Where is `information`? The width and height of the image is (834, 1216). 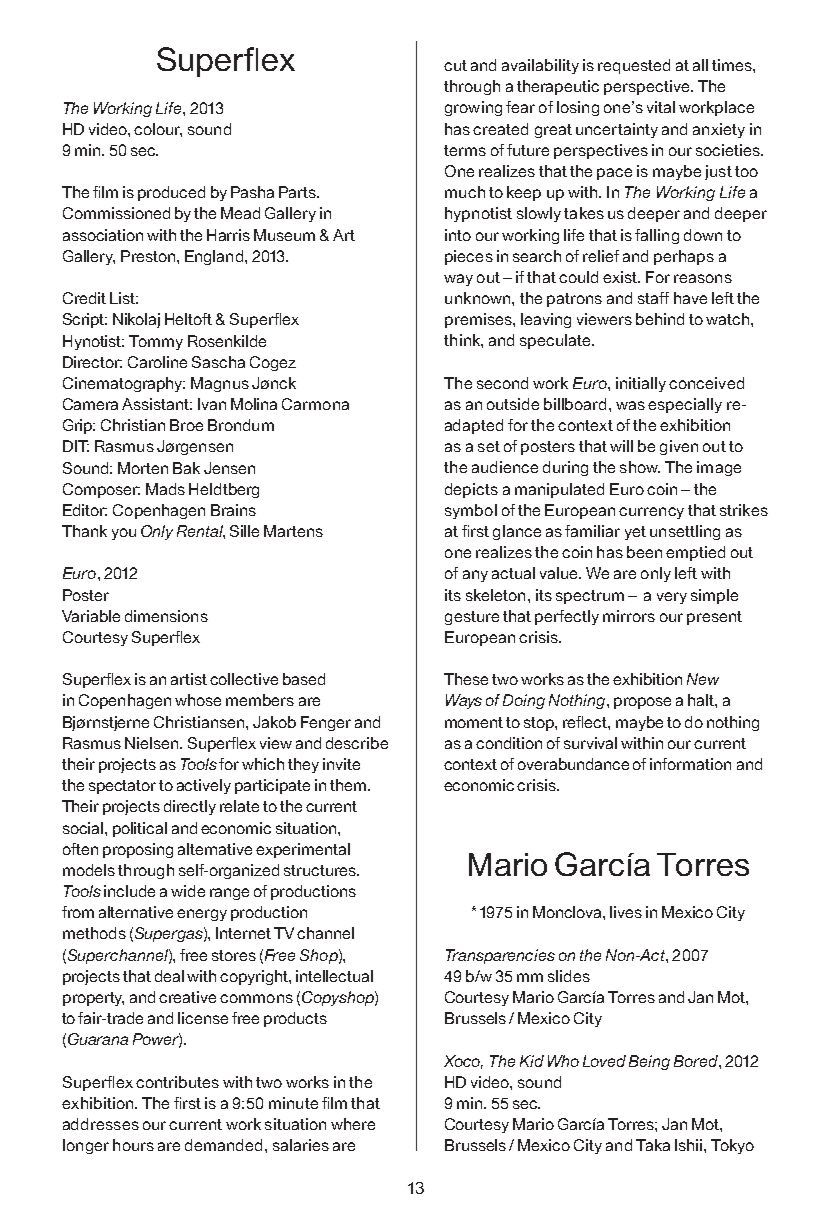
information is located at coordinates (690, 764).
